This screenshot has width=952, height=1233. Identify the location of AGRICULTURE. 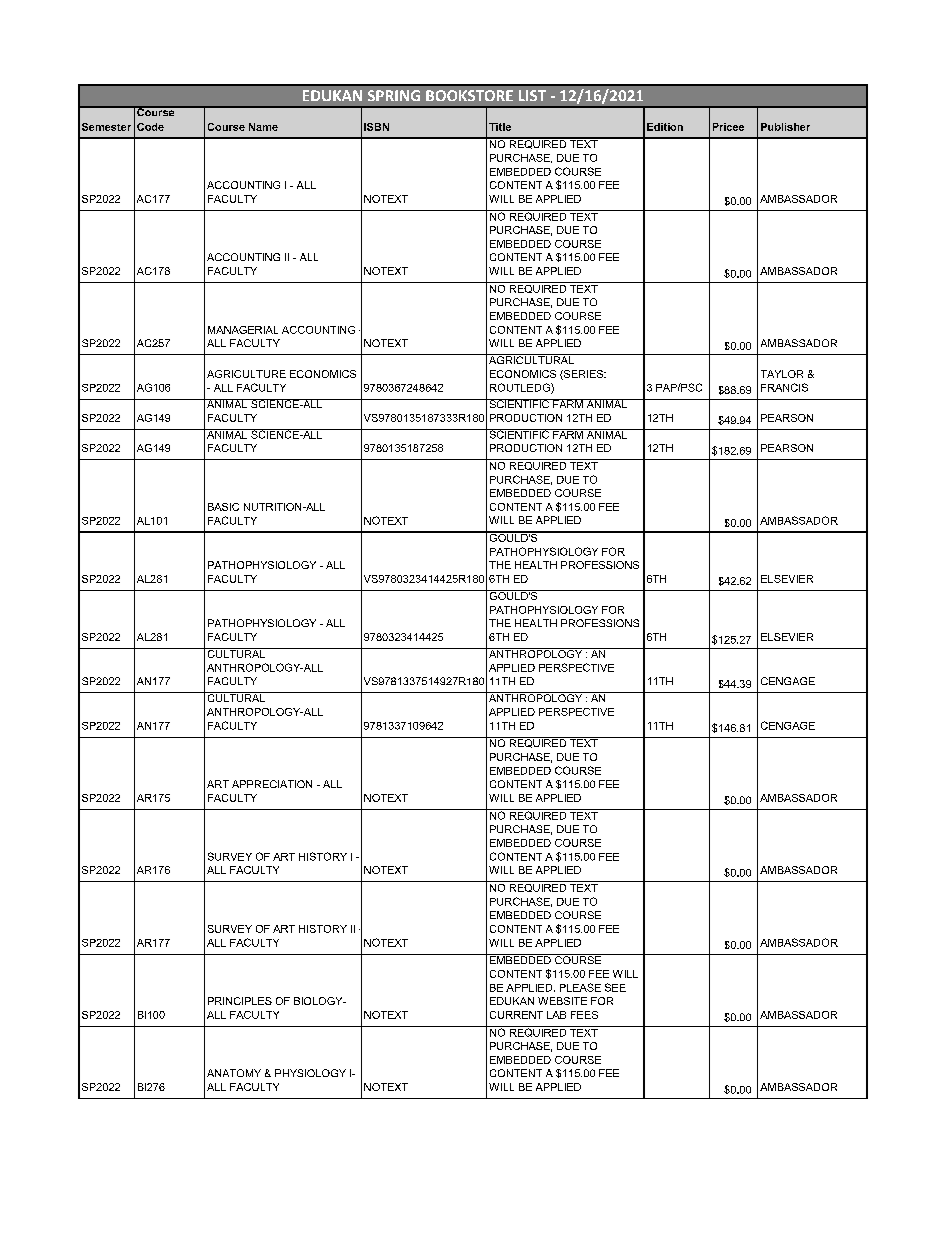
(246, 374).
